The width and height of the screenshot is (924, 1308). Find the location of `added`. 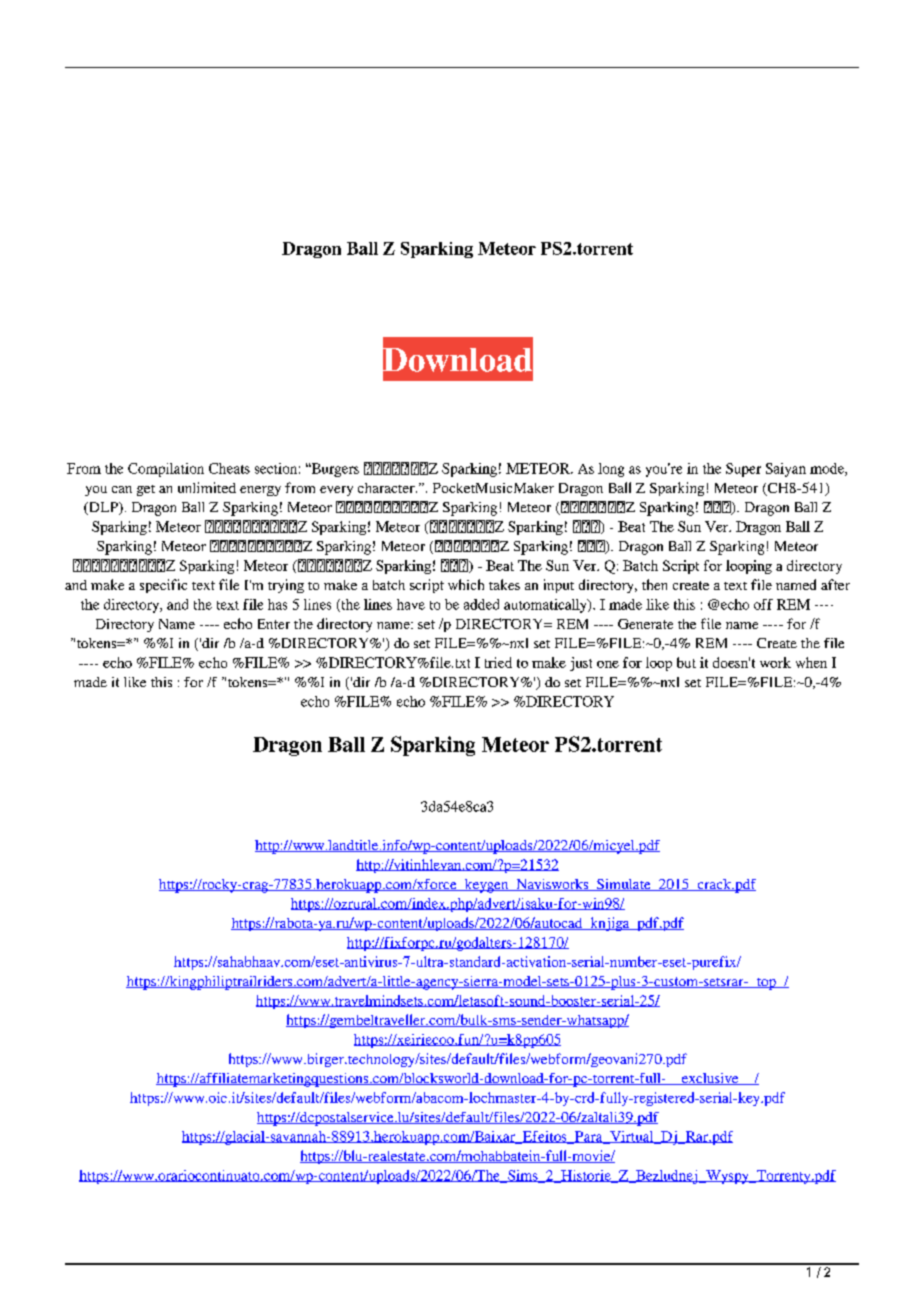

added is located at coordinates (481, 604).
